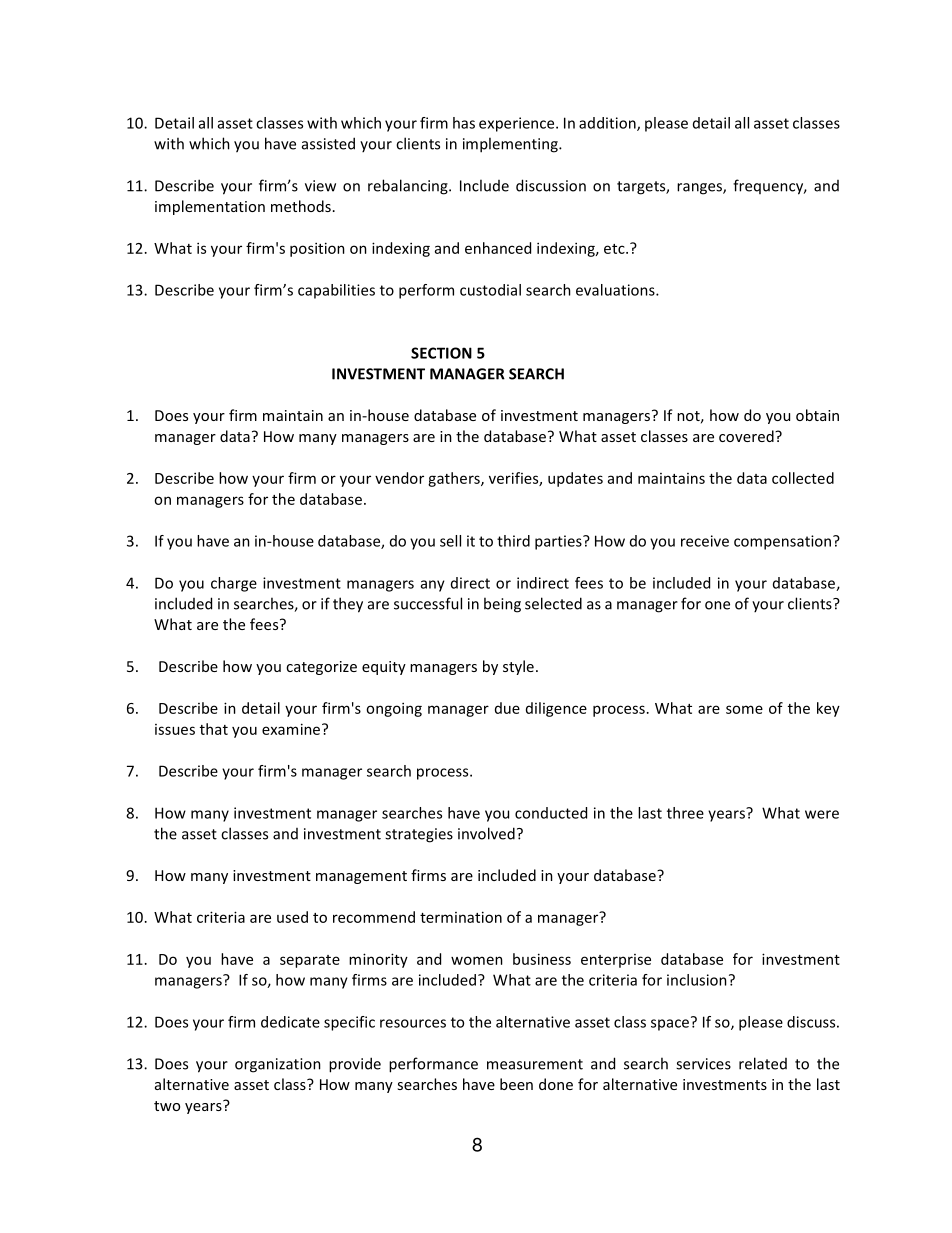  I want to click on implementing, so click(511, 145).
